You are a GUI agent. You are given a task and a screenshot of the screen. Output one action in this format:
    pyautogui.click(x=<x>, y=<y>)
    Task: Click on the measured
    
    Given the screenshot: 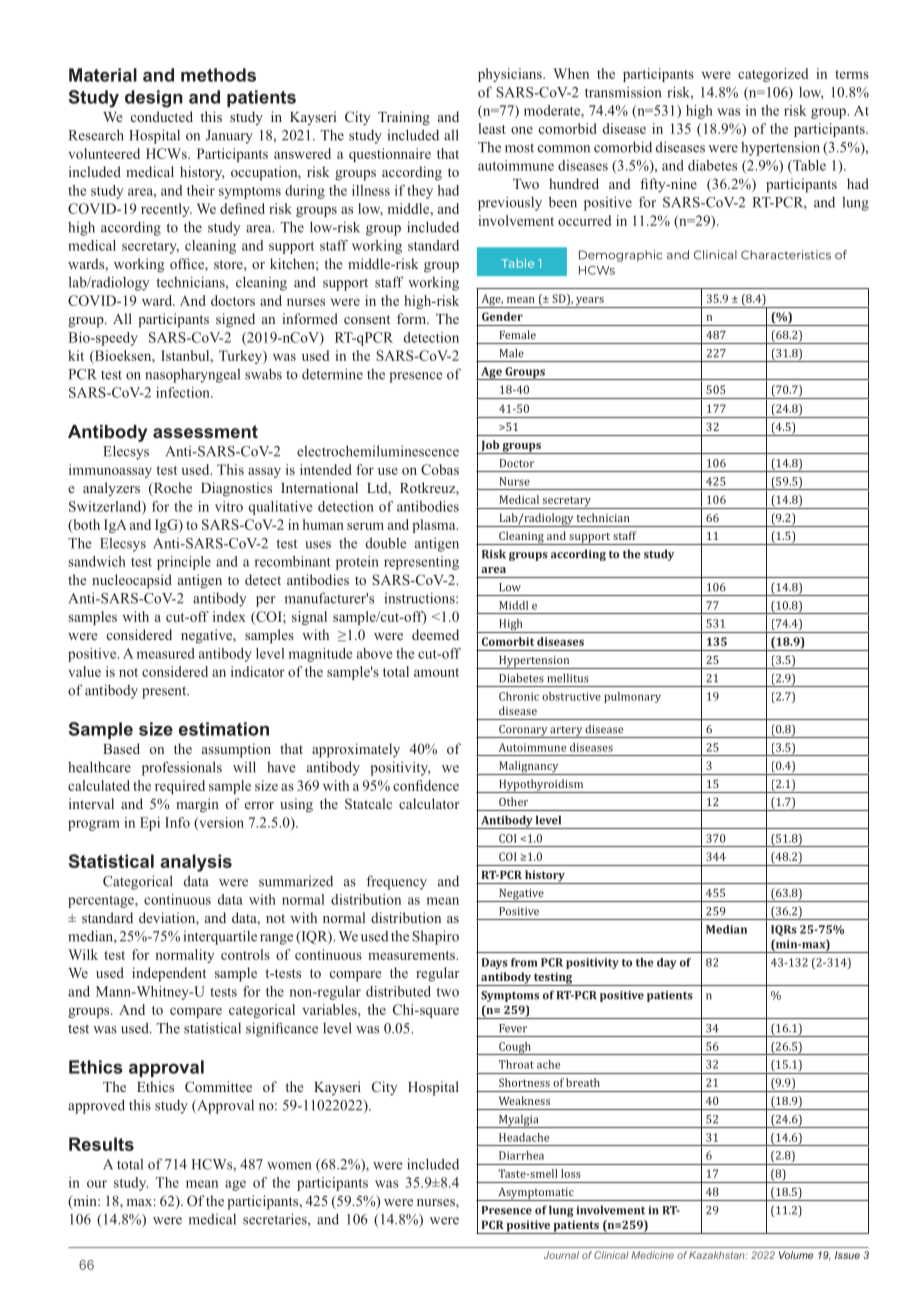 What is the action you would take?
    pyautogui.click(x=166, y=653)
